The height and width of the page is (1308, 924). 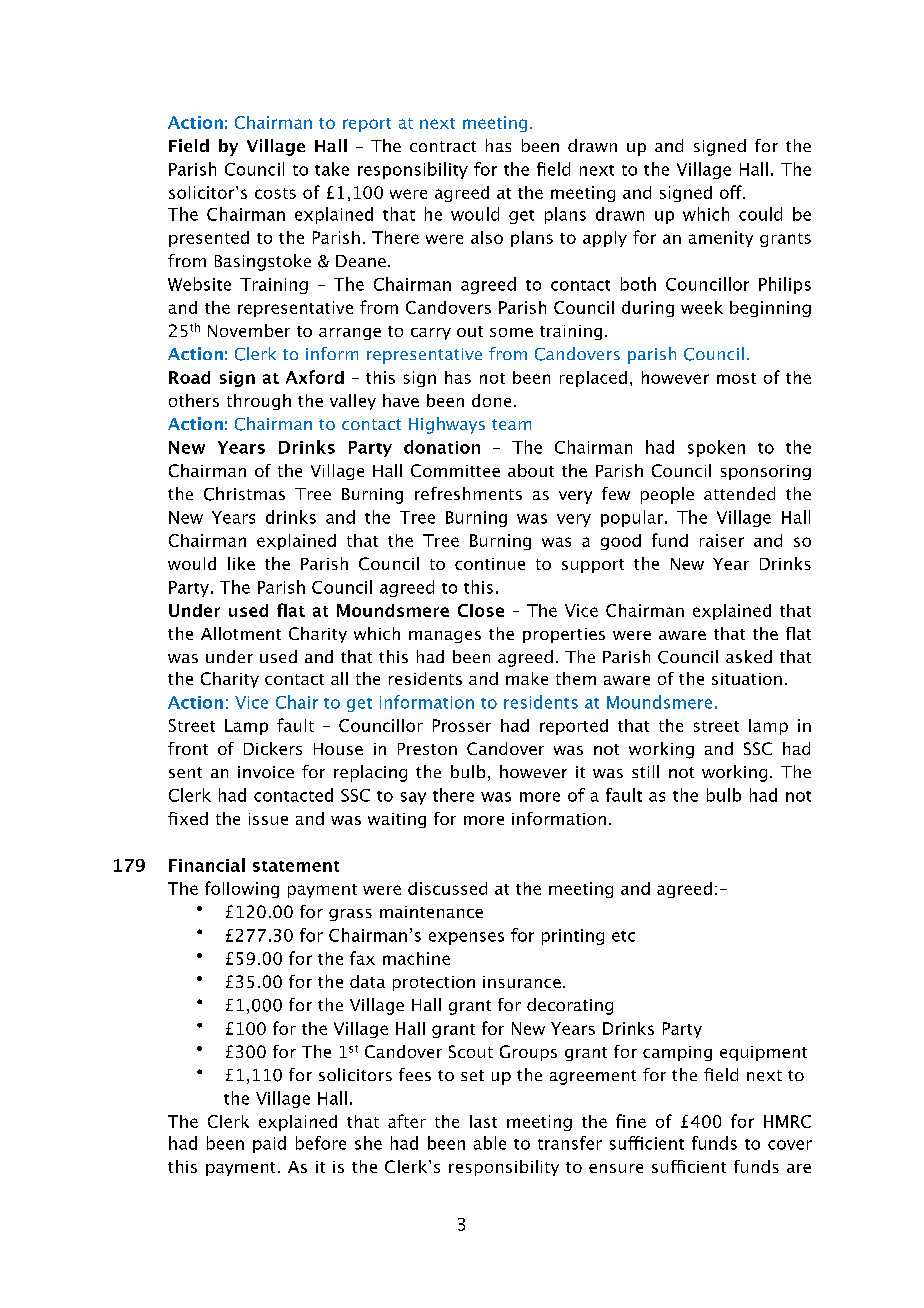 I want to click on paid, so click(x=269, y=1144).
